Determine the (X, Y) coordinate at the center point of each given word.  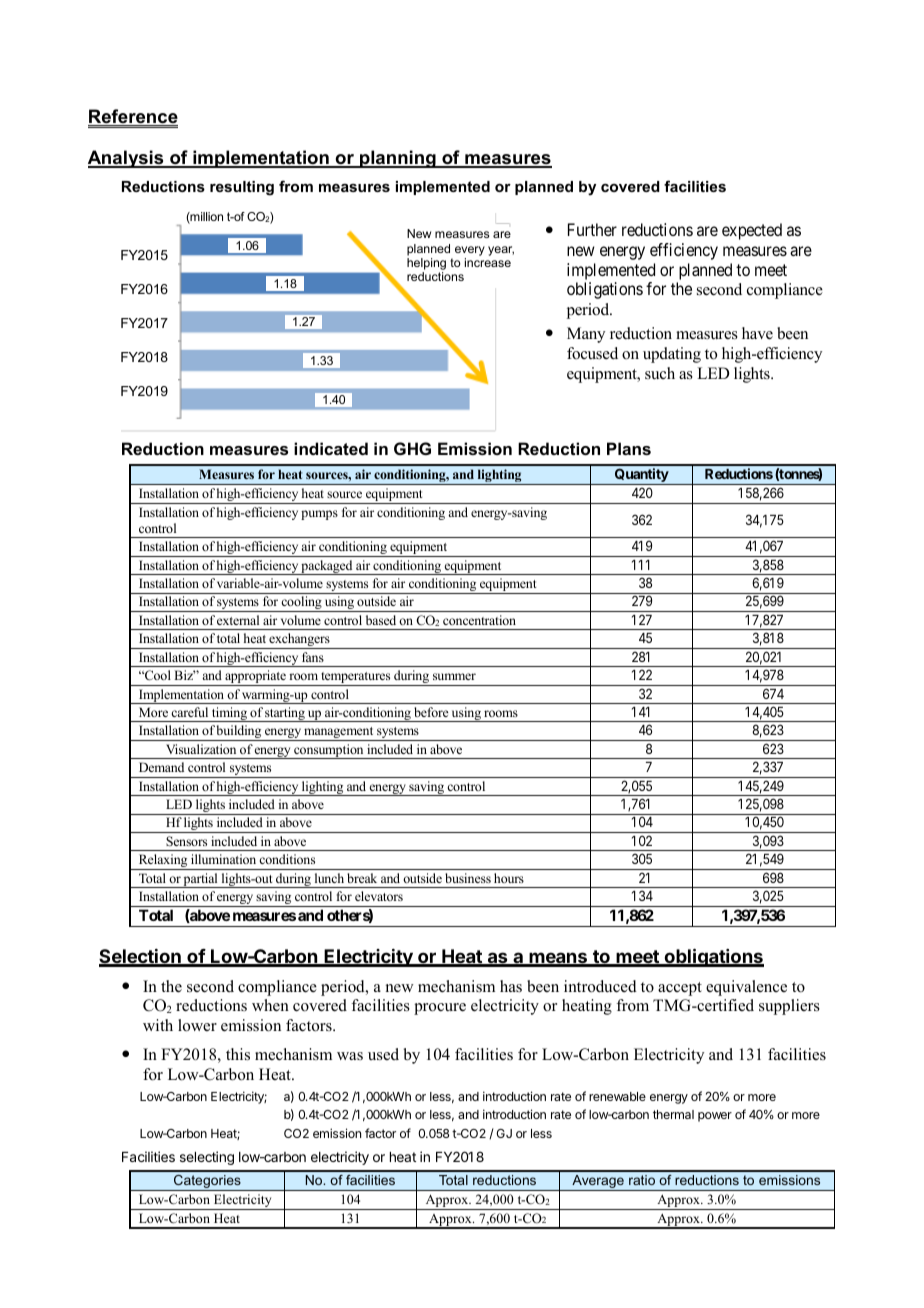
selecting (207, 1158)
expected (752, 231)
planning (398, 159)
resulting (242, 188)
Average (598, 1183)
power (715, 1117)
